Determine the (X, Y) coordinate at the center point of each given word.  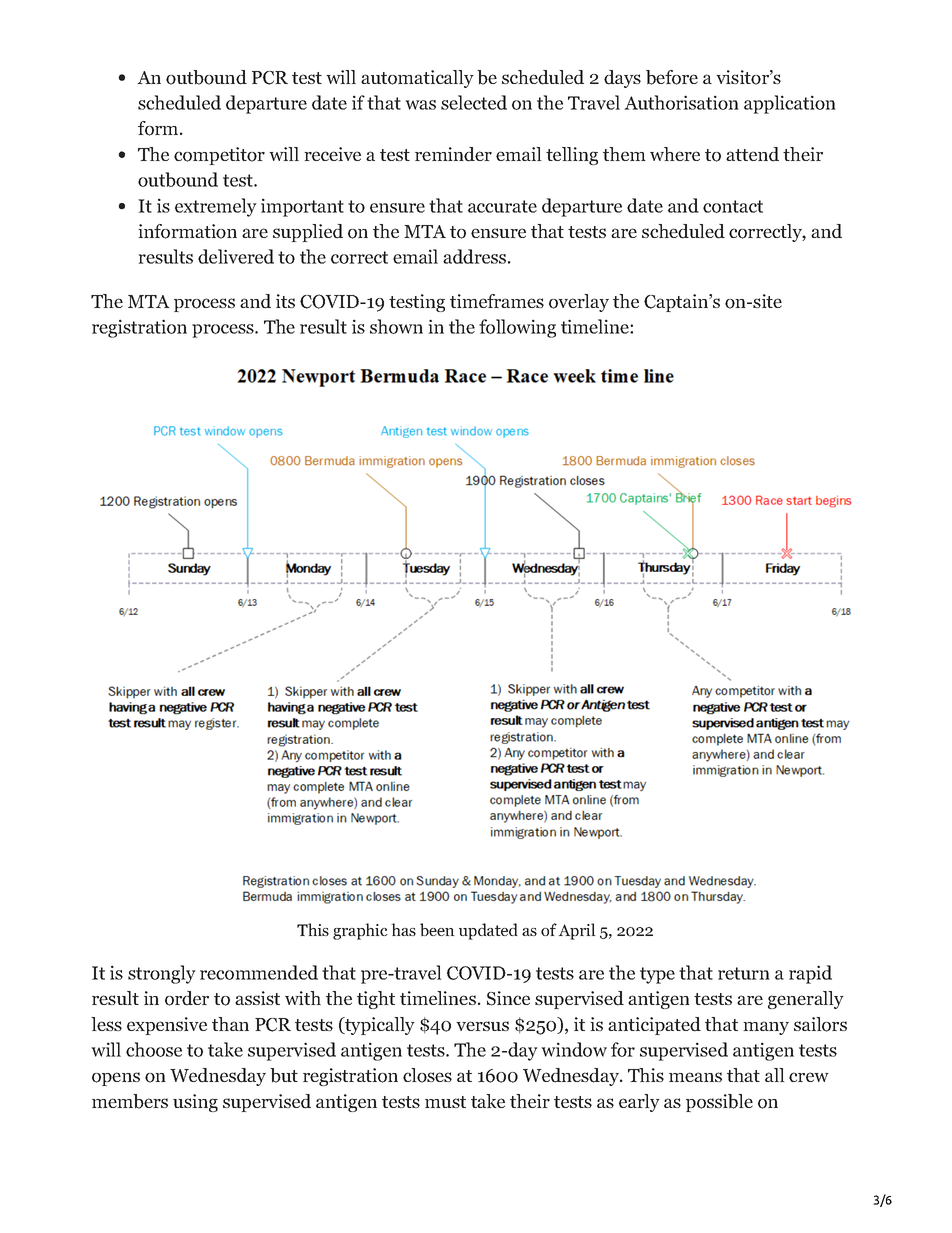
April (577, 931)
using (195, 1103)
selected (474, 102)
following (517, 328)
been (437, 930)
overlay (579, 303)
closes (427, 1075)
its (285, 301)
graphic (360, 931)
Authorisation (681, 102)
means (695, 1077)
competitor (219, 156)
